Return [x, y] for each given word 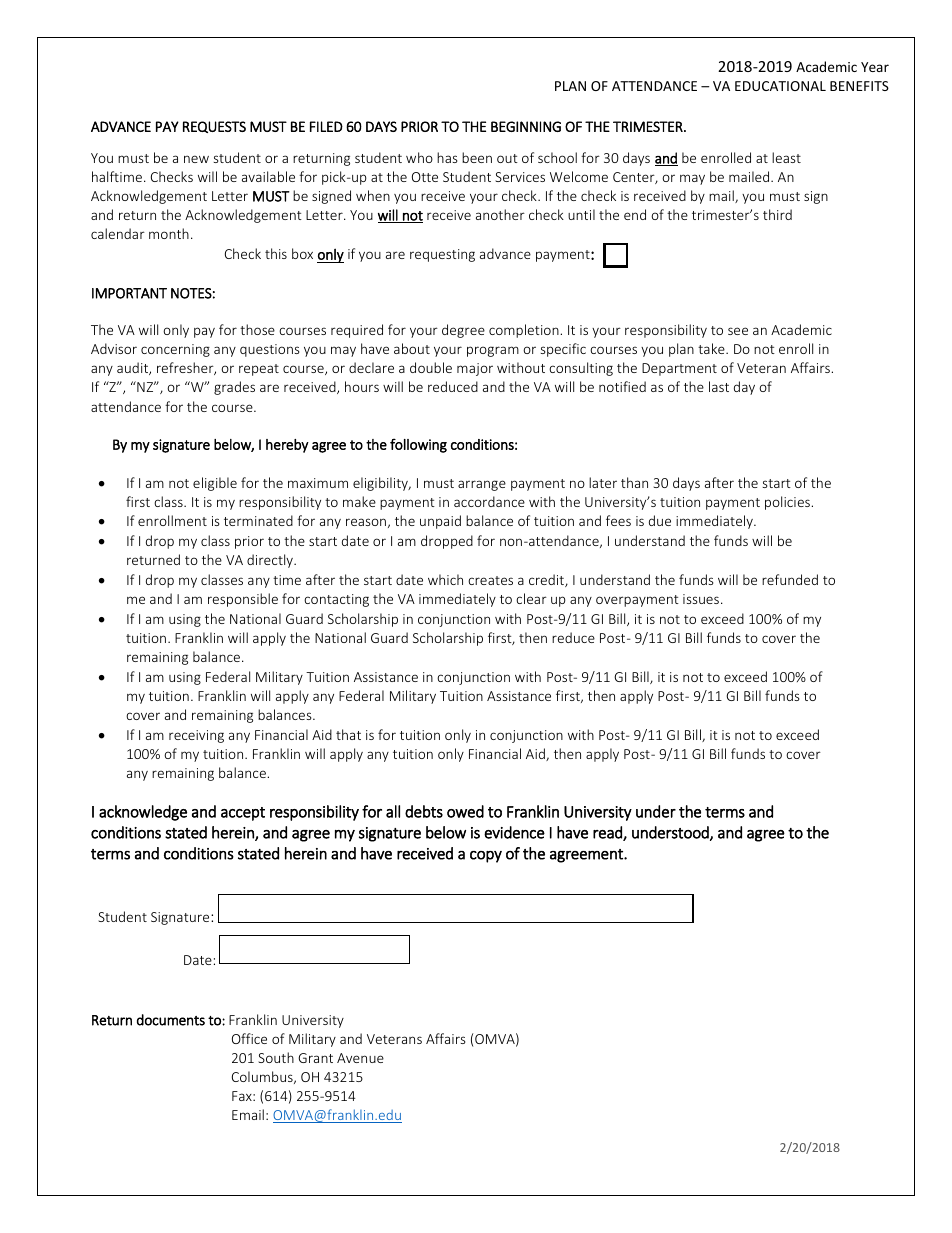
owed [465, 811]
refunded [790, 579]
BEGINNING [526, 126]
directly [271, 561]
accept [243, 814]
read [608, 833]
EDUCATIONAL [780, 86]
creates [490, 580]
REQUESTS [214, 127]
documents [171, 1020]
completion [525, 331]
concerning [175, 350]
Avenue [360, 1058]
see [738, 331]
